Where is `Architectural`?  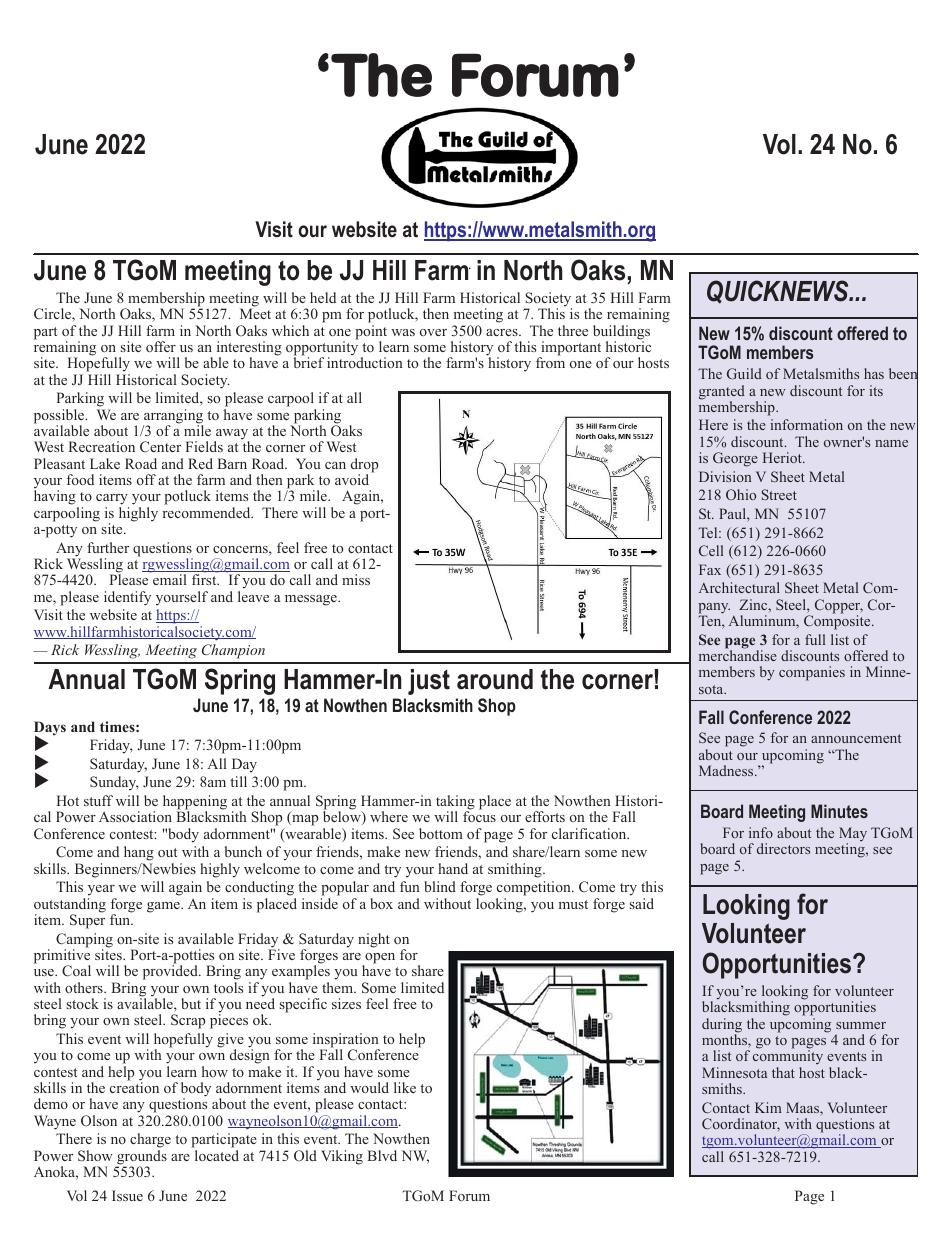 Architectural is located at coordinates (739, 587).
